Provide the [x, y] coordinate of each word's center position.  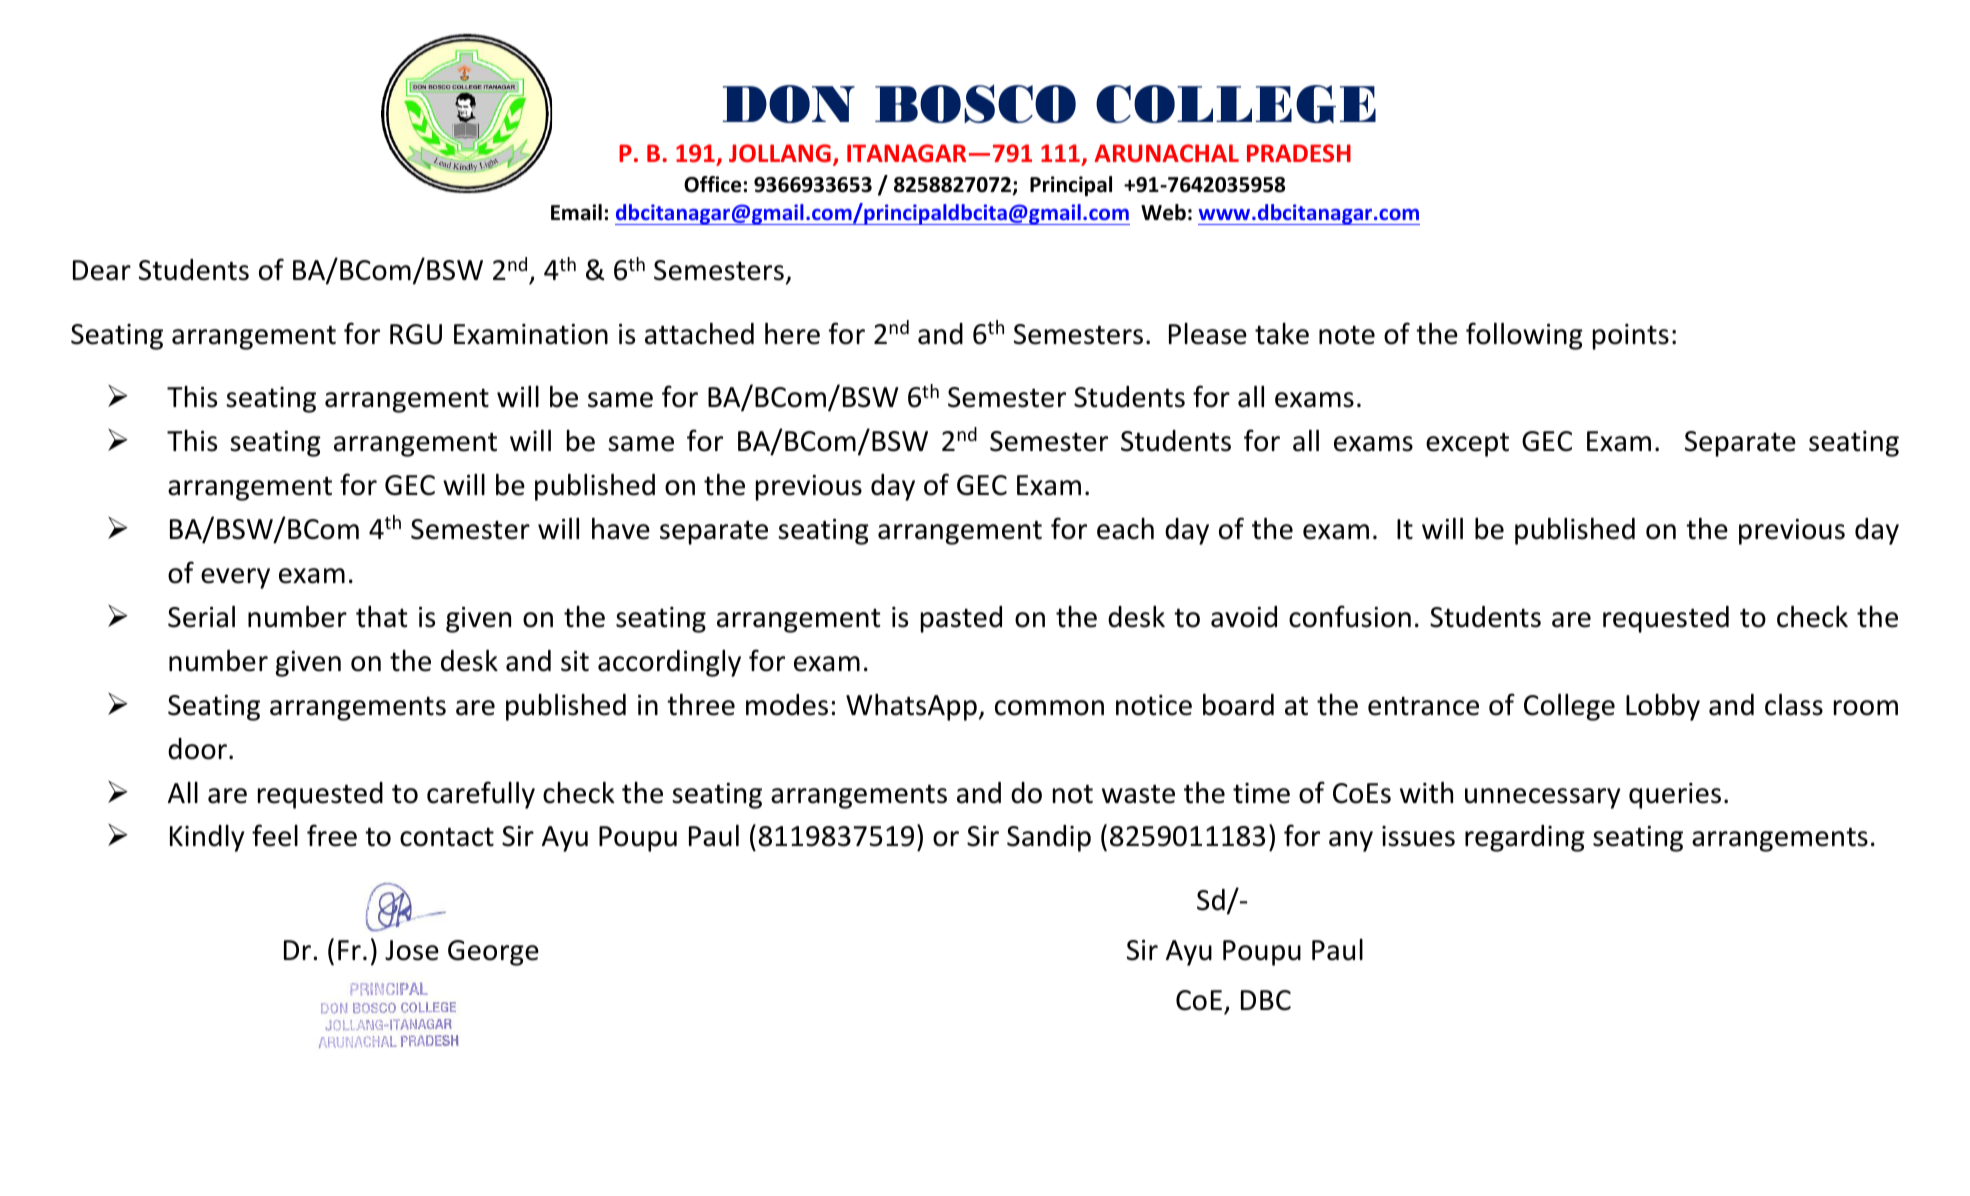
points [1631, 337]
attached [699, 334]
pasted [961, 619]
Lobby [1663, 707]
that [382, 617]
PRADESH [1299, 153]
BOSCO [975, 104]
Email [576, 212]
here [792, 334]
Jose [412, 950]
